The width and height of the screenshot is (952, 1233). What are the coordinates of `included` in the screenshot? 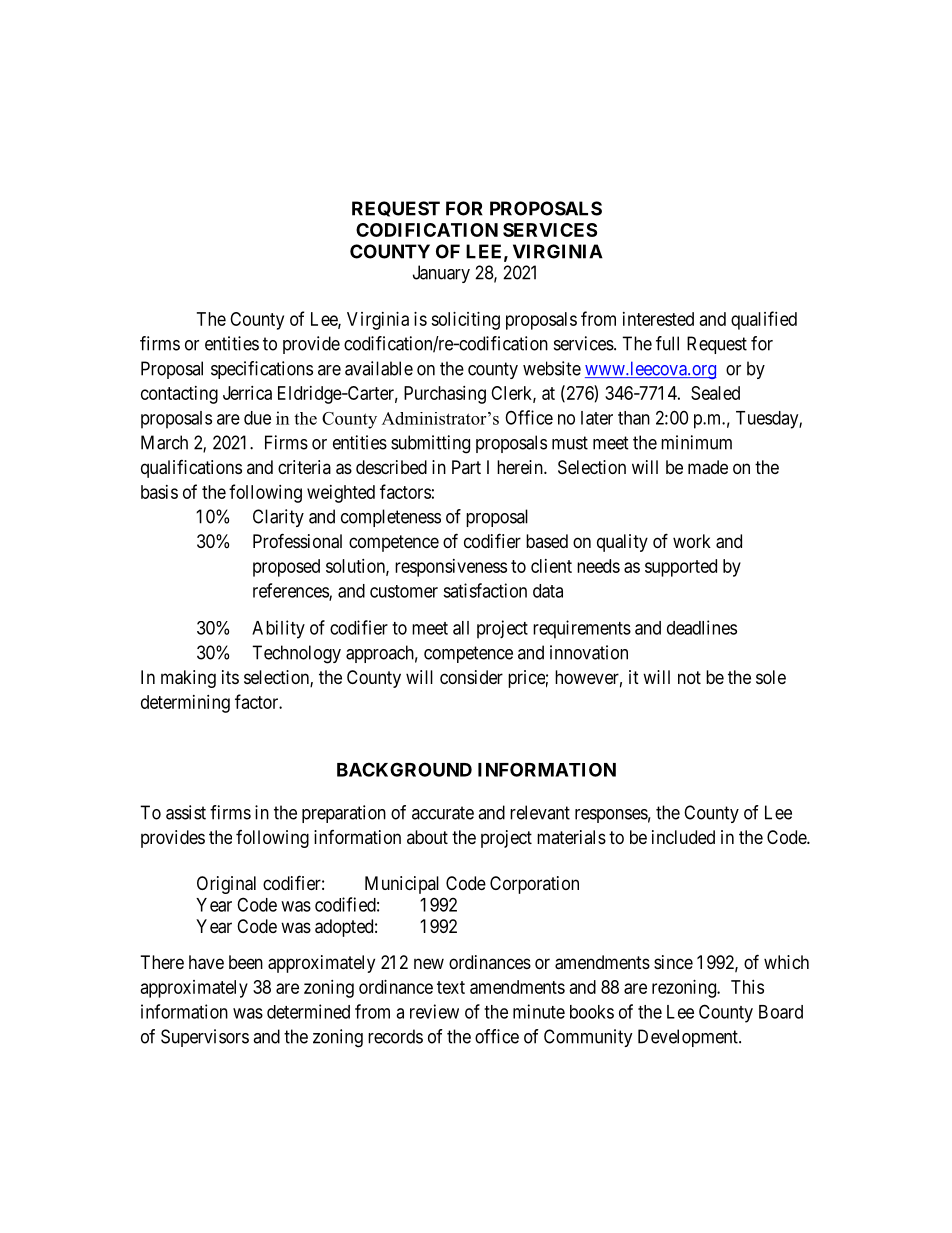 It's located at (683, 837).
